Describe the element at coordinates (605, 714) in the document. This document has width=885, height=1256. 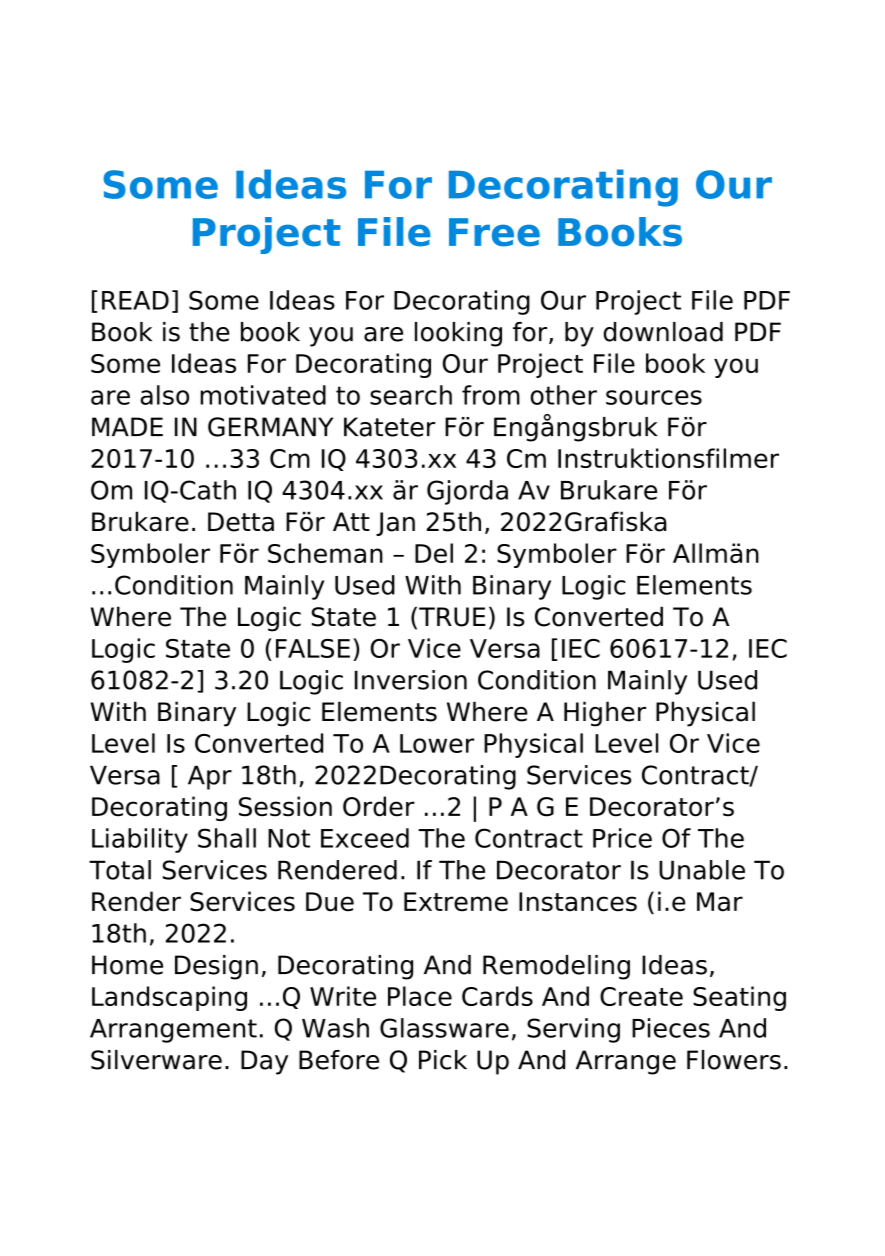
I see `Higher` at that location.
